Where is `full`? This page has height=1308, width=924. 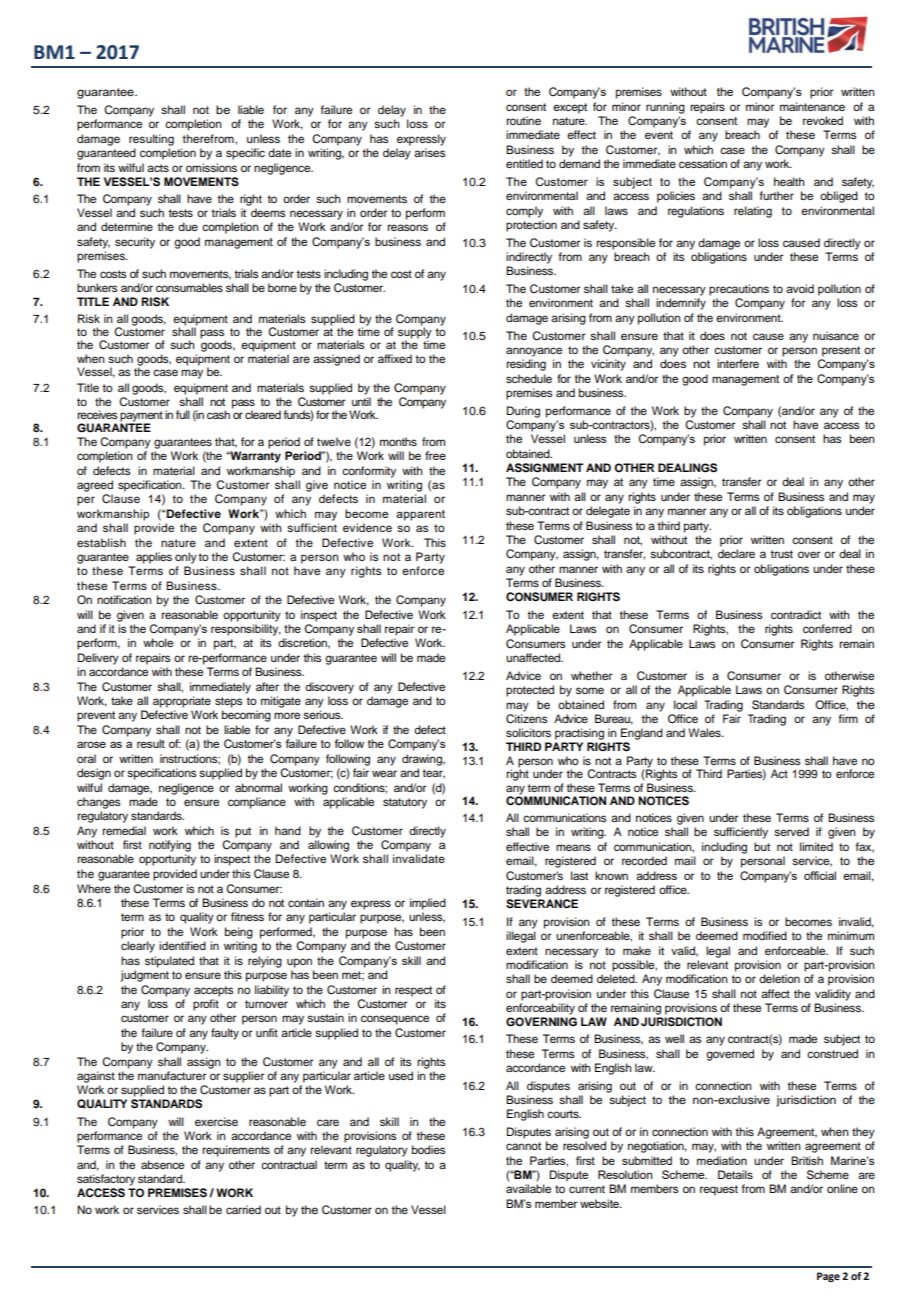
full is located at coordinates (183, 414).
